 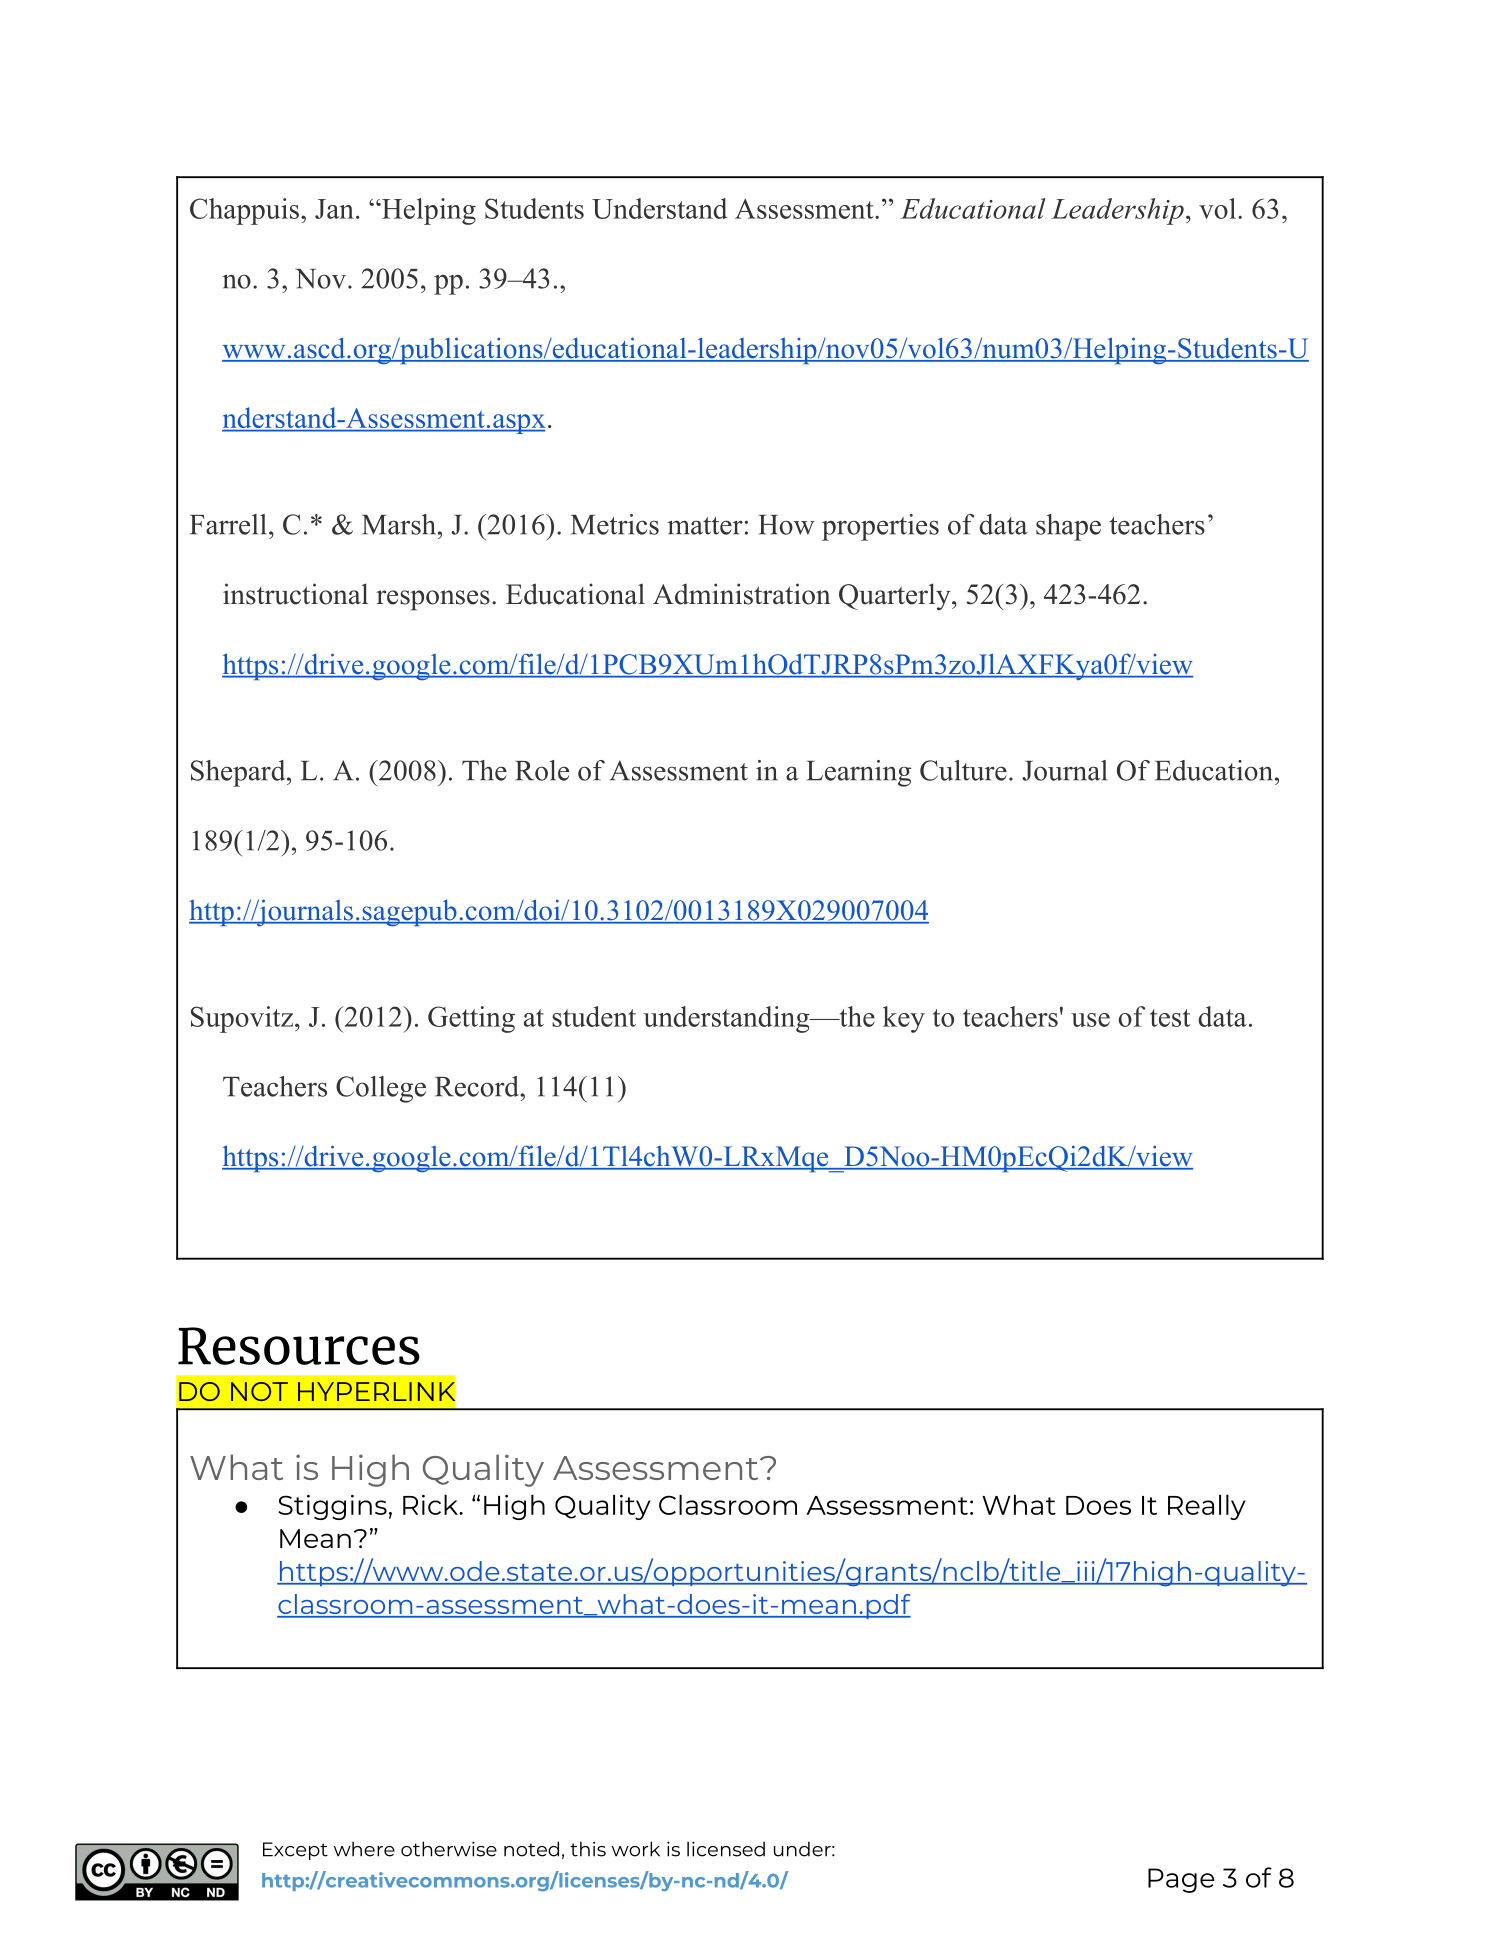 What do you see at coordinates (1068, 527) in the page?
I see `shape` at bounding box center [1068, 527].
